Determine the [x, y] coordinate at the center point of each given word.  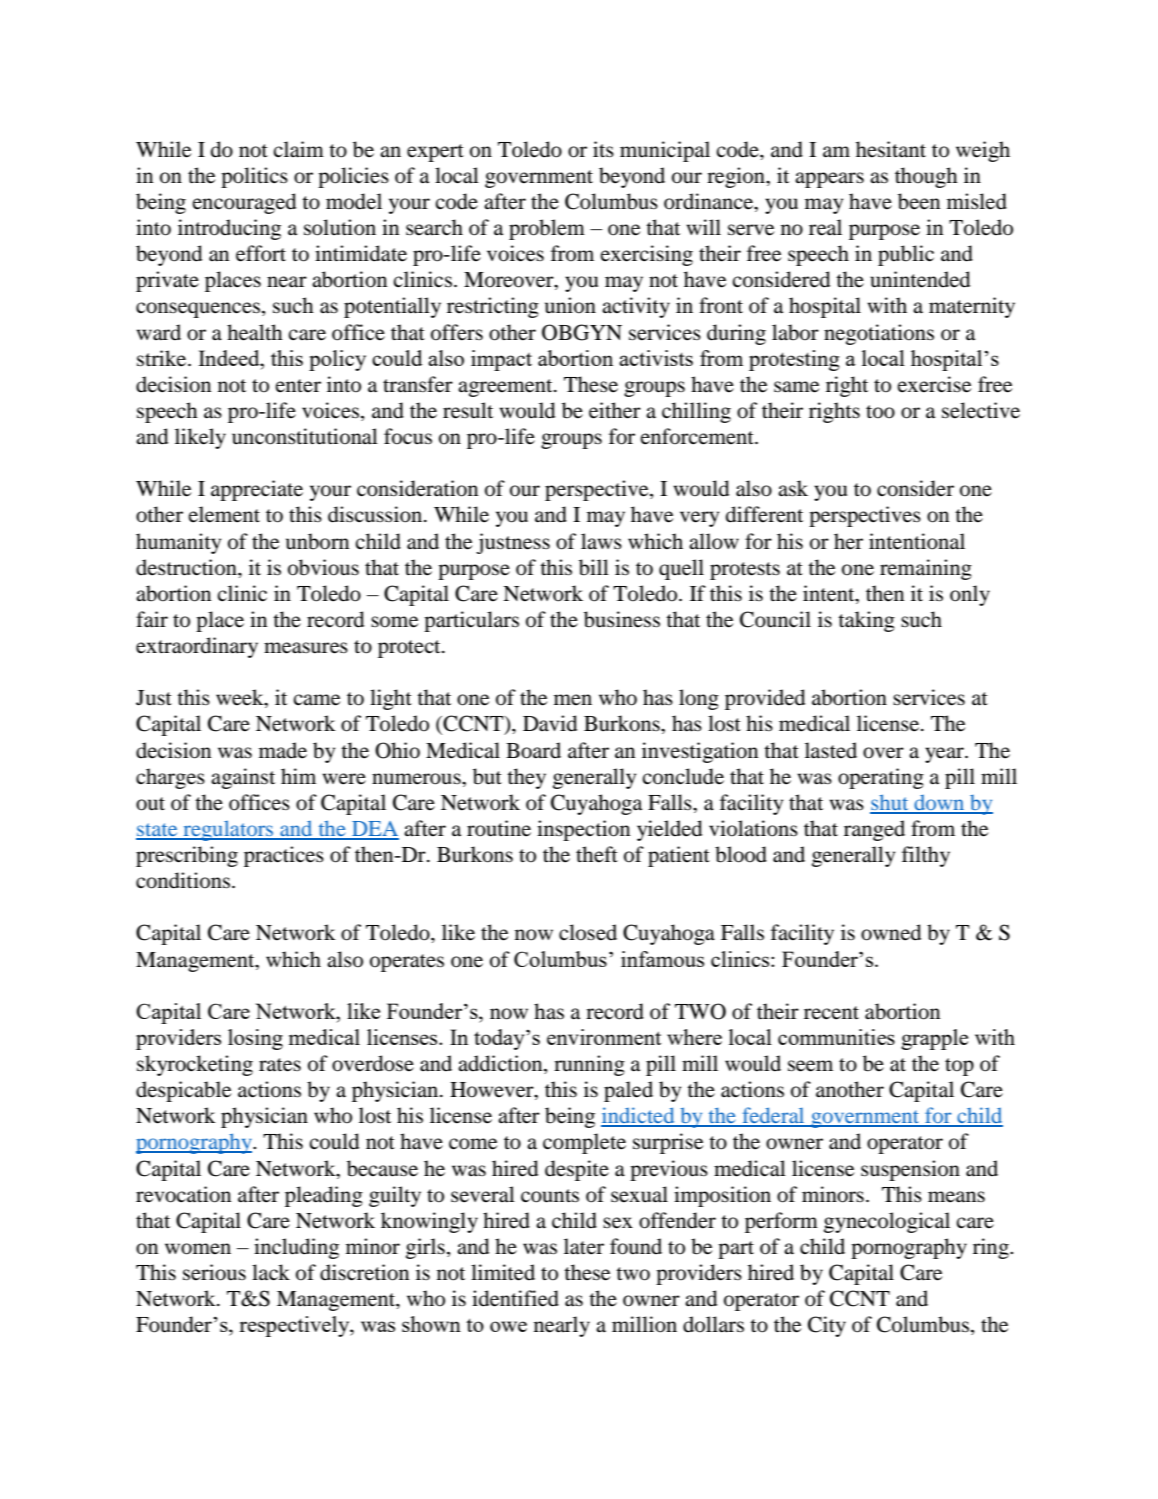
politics [254, 177]
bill [594, 567]
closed [588, 932]
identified [515, 1298]
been [919, 201]
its [603, 149]
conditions [183, 880]
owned [891, 932]
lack [271, 1272]
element [224, 514]
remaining [926, 569]
